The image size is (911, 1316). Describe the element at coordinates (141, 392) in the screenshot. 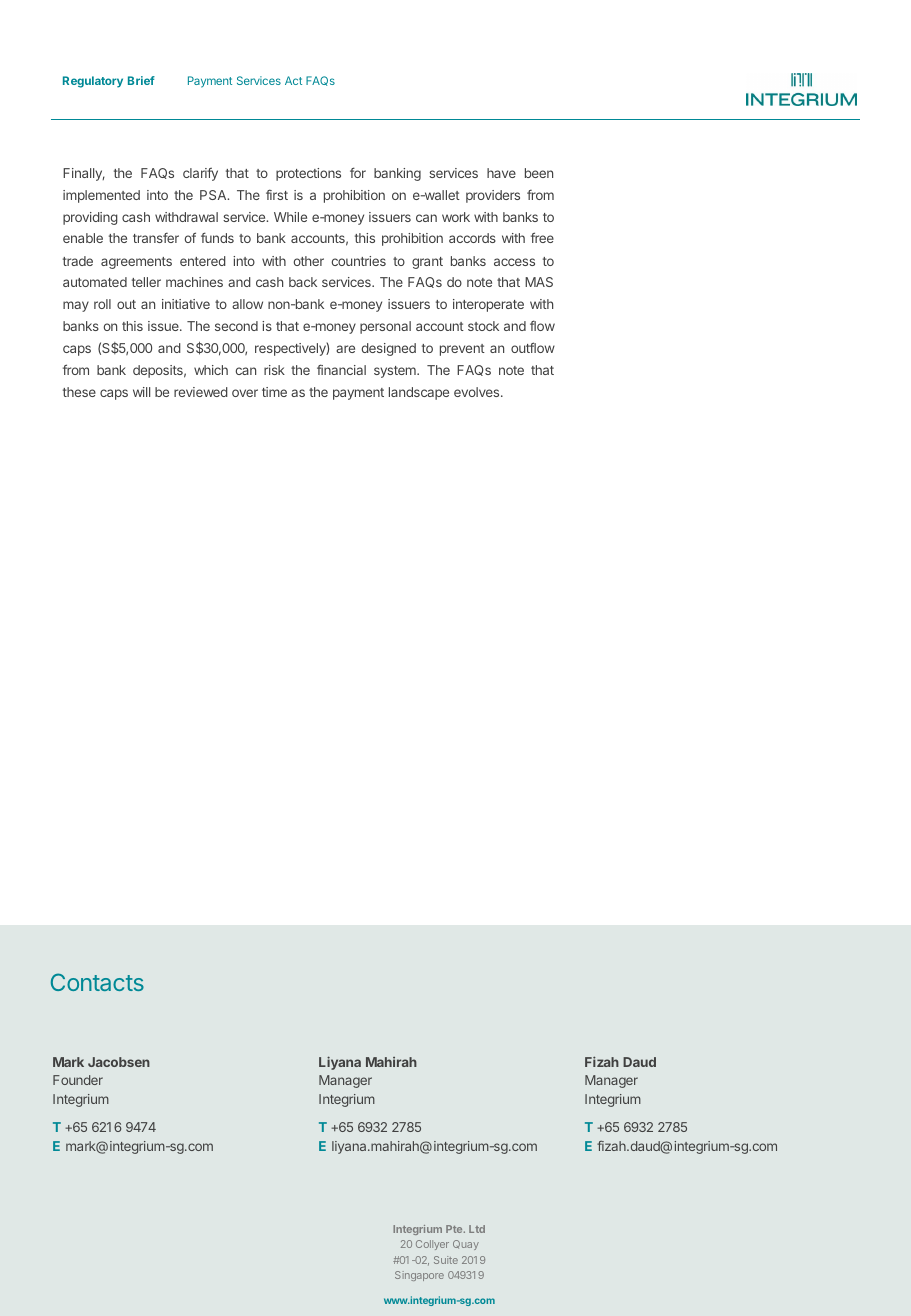

I see `will` at that location.
